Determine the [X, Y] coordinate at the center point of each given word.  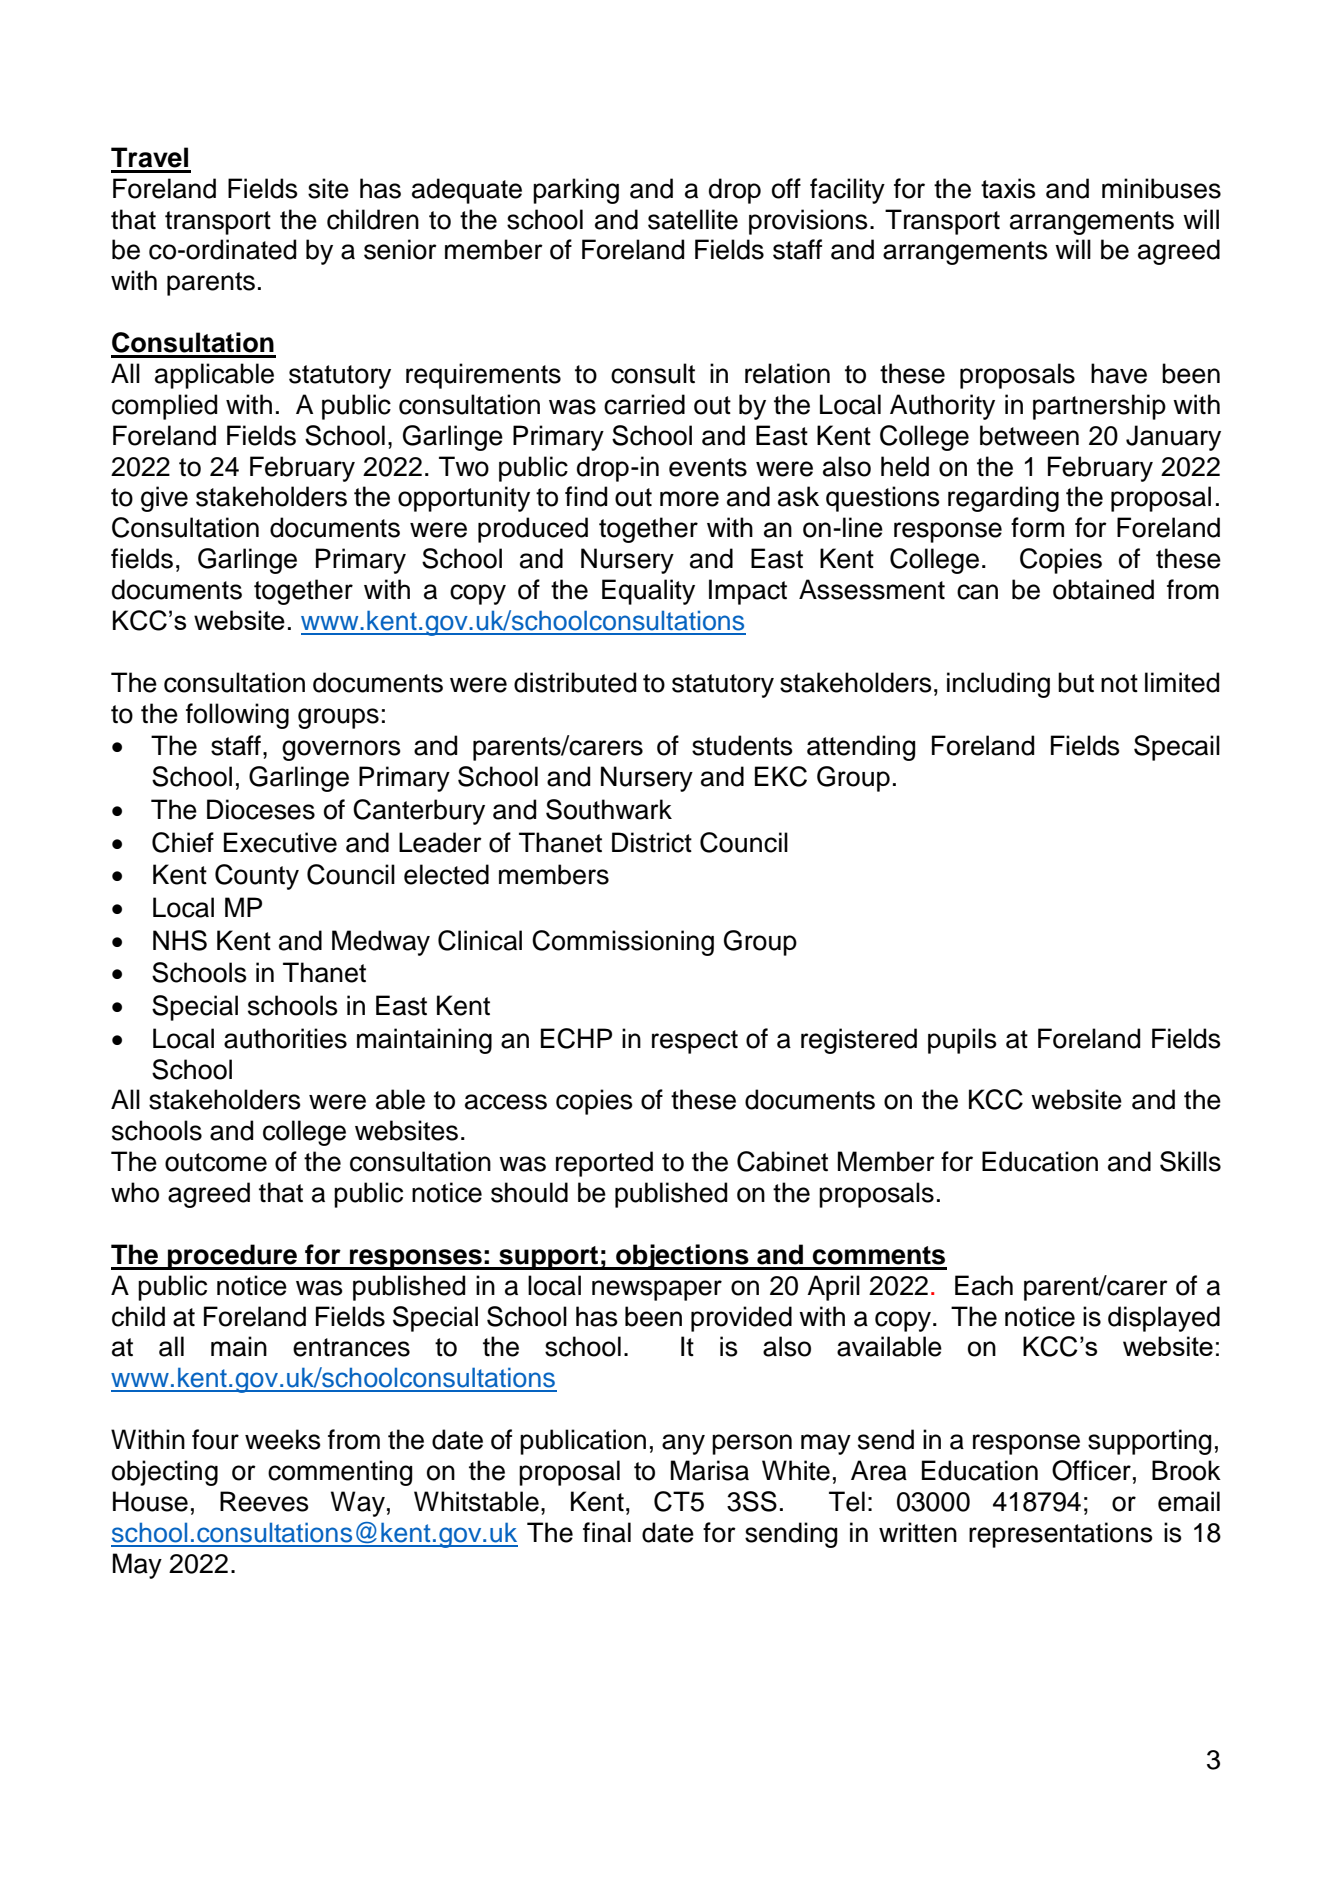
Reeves [264, 1501]
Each [984, 1285]
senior [400, 249]
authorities [285, 1038]
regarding [1003, 499]
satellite [693, 219]
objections [682, 1257]
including [998, 685]
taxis [1008, 188]
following [237, 716]
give [164, 499]
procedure [233, 1257]
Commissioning [623, 943]
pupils [962, 1041]
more [689, 499]
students [742, 745]
